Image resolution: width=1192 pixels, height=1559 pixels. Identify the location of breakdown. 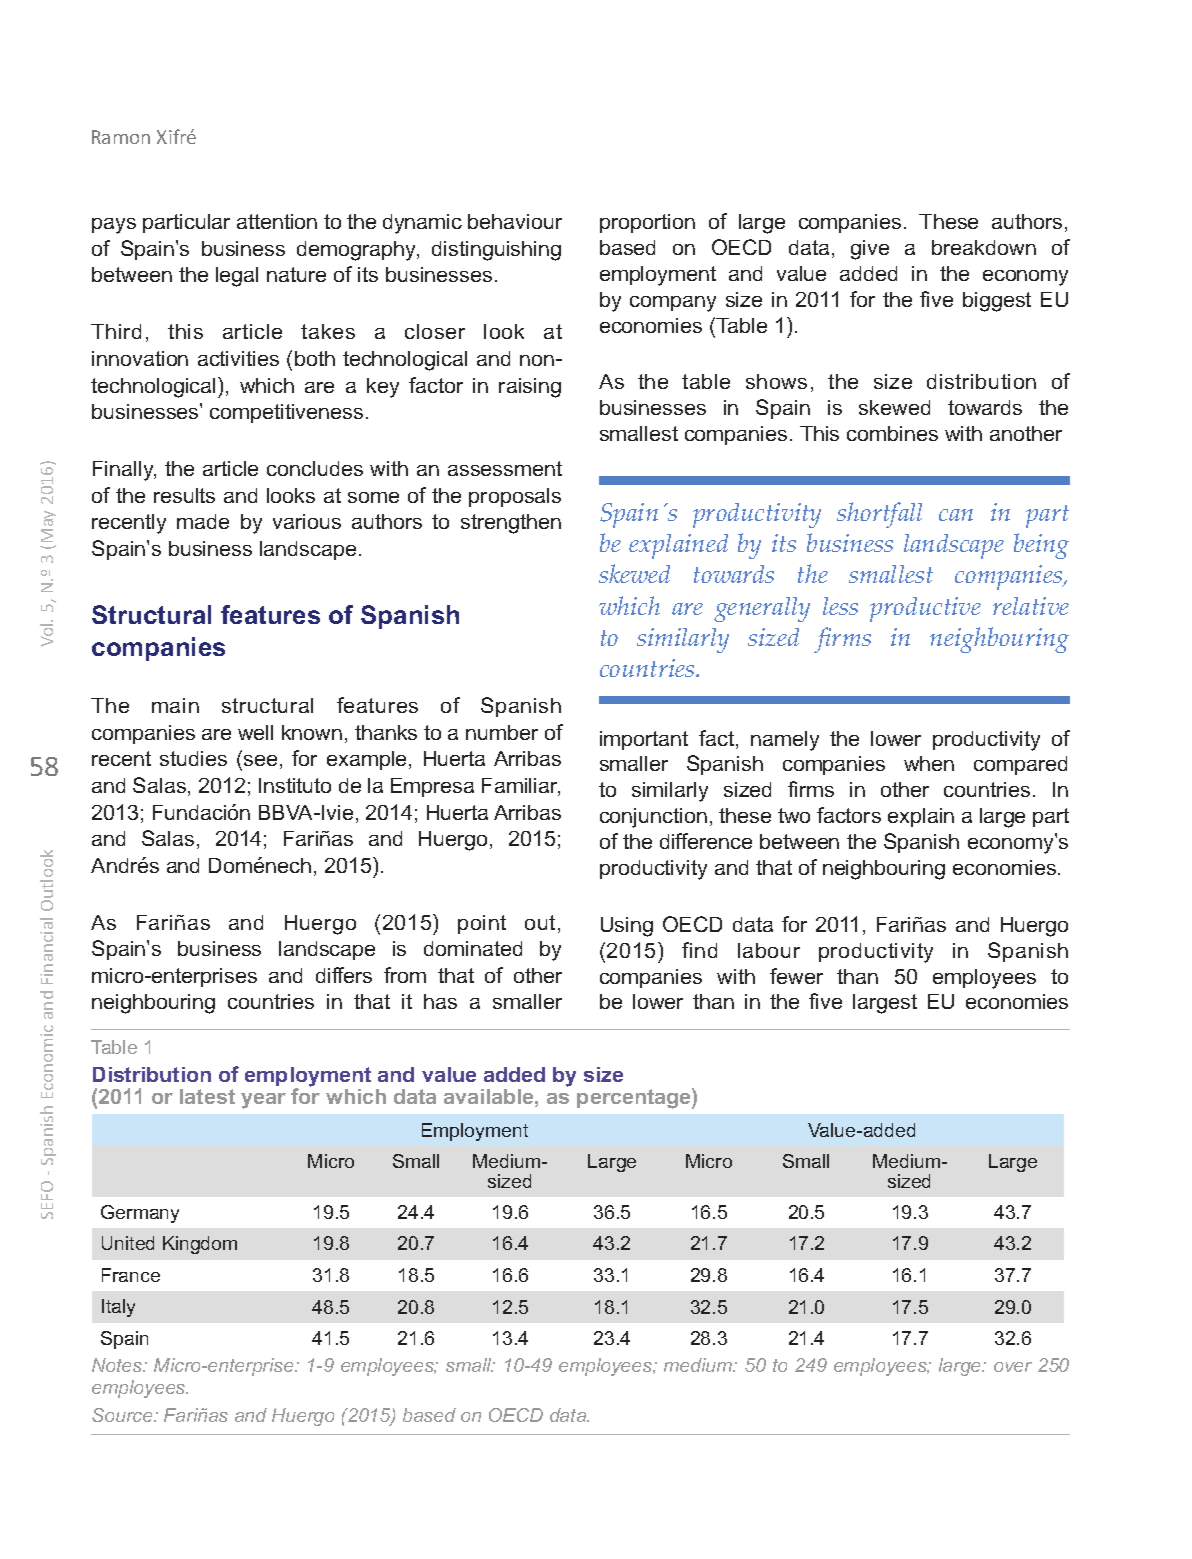
(984, 247).
